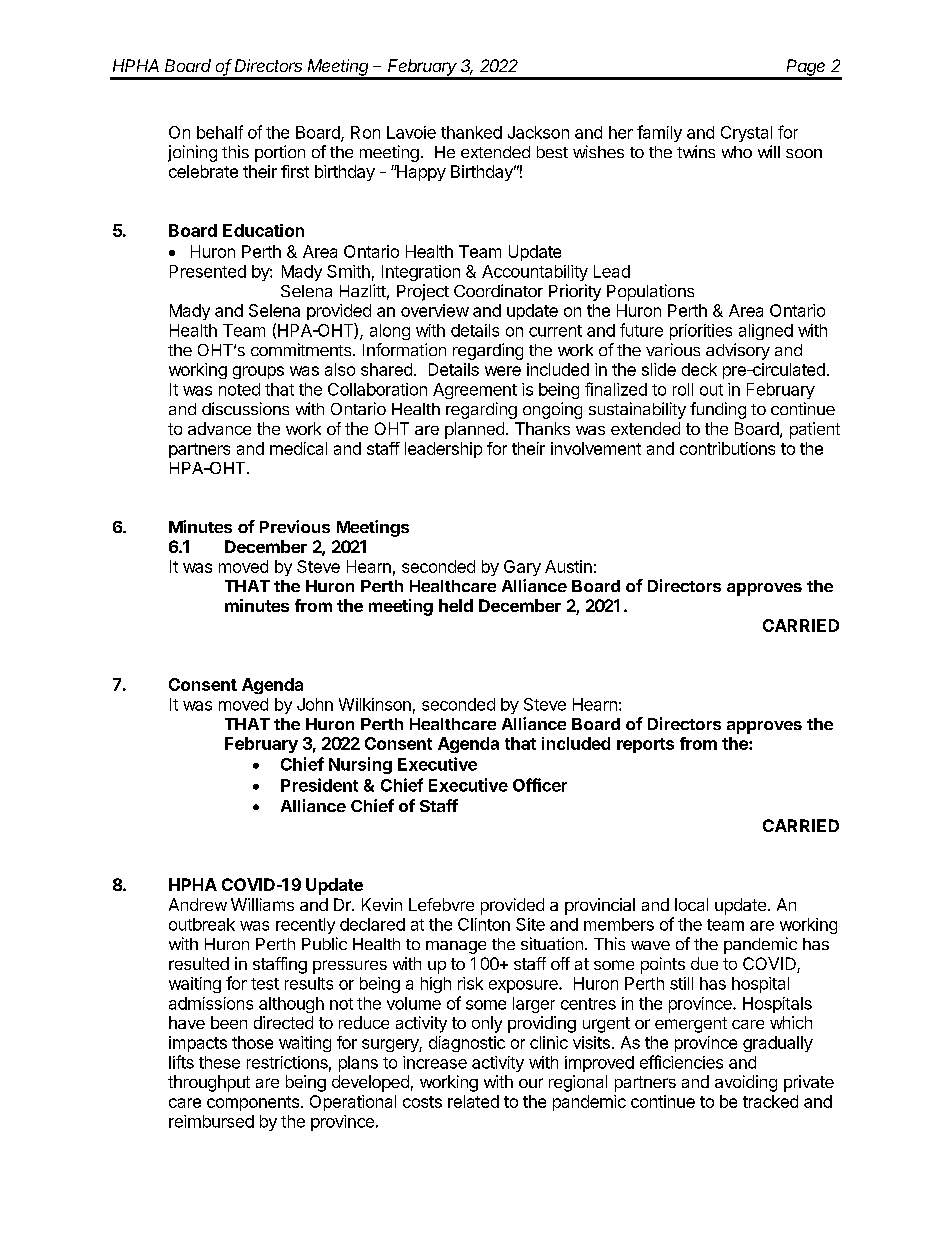  What do you see at coordinates (253, 1103) in the screenshot?
I see `components` at bounding box center [253, 1103].
